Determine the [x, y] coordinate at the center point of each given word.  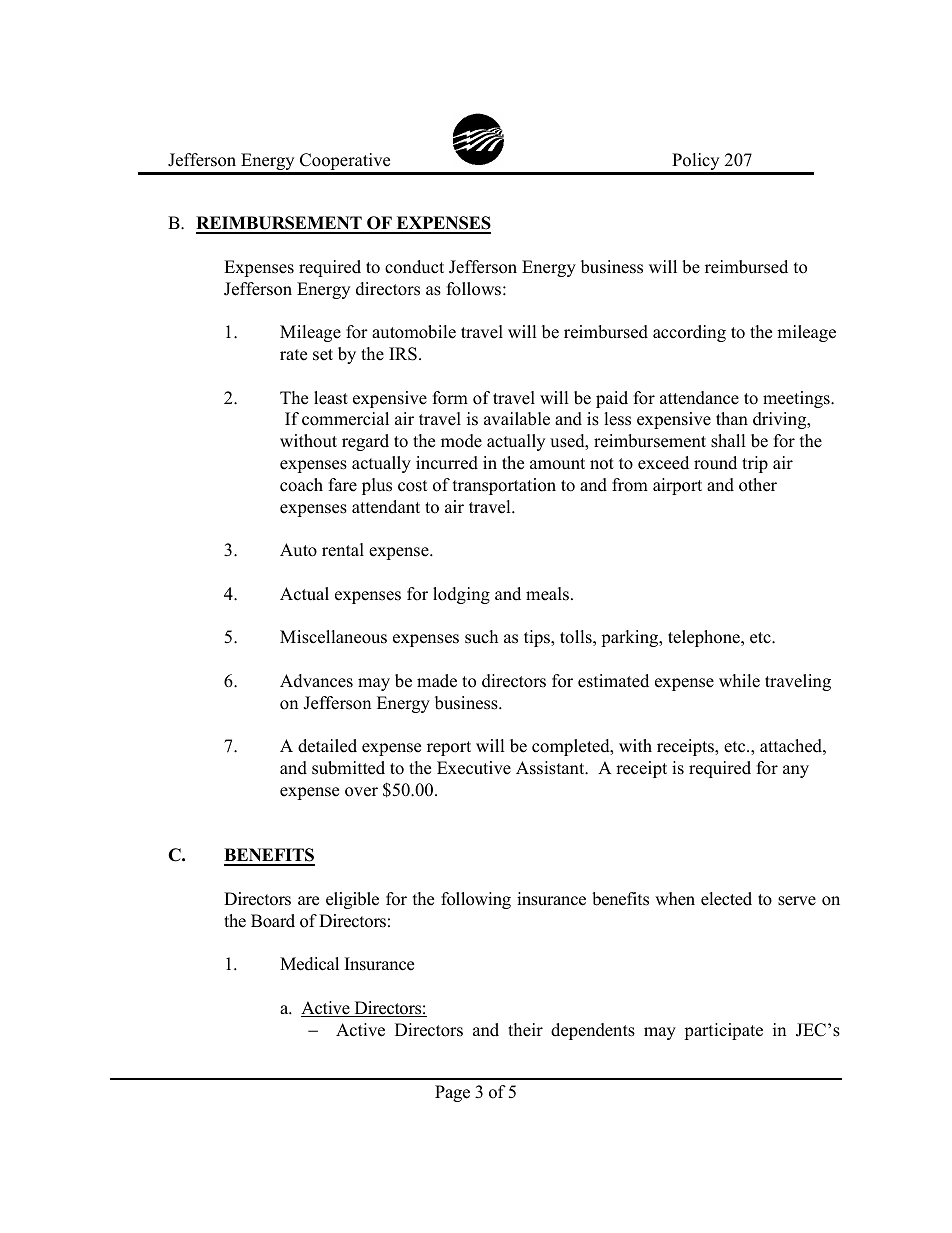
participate [723, 1031]
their [525, 1030]
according [689, 333]
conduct [414, 267]
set [323, 355]
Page [452, 1093]
